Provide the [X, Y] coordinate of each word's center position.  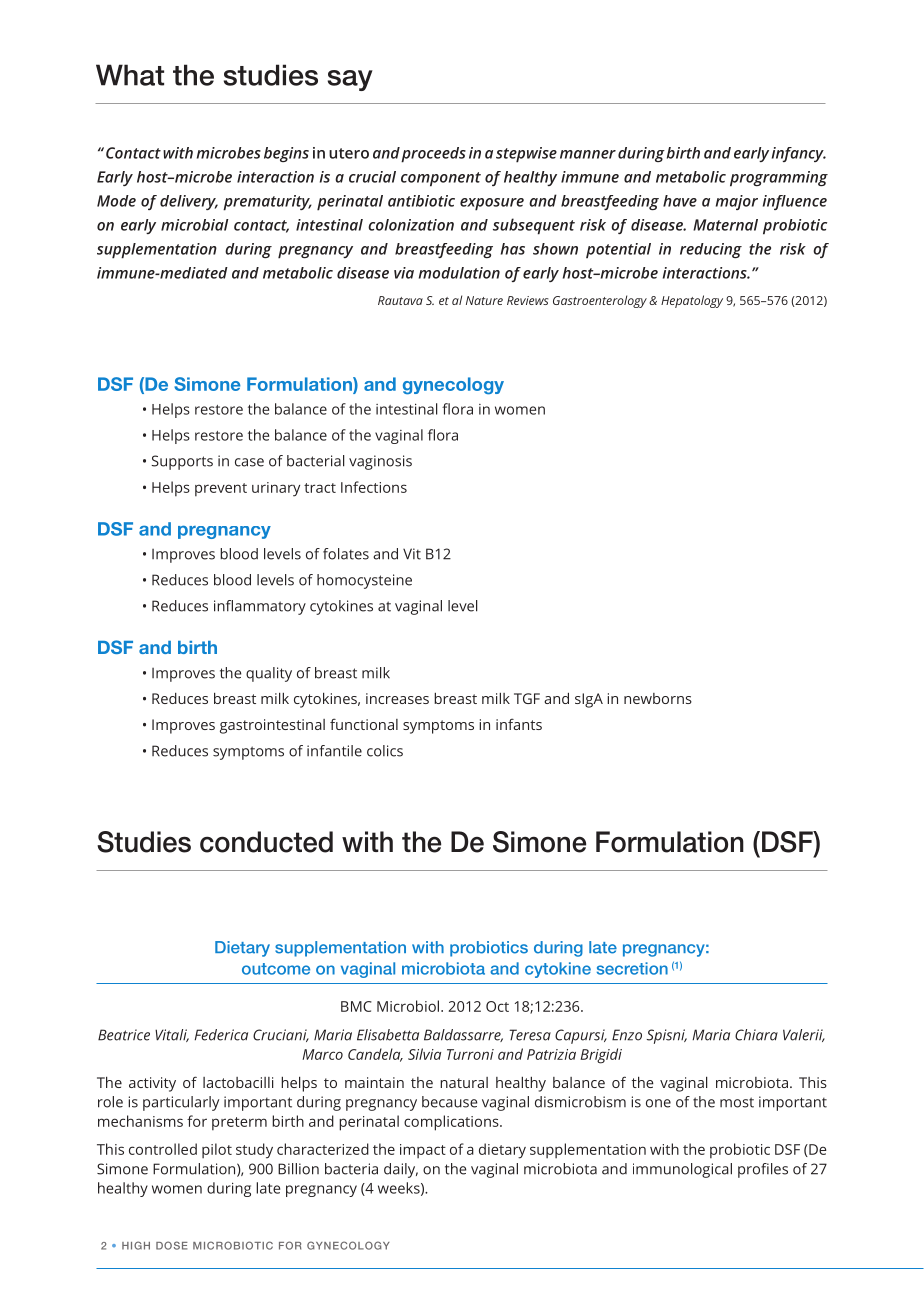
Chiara [756, 1035]
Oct [497, 1006]
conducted [266, 842]
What [130, 75]
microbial [195, 225]
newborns [658, 698]
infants [519, 724]
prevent [221, 489]
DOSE [172, 1245]
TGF [527, 698]
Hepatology [692, 301]
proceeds [433, 155]
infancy [799, 154]
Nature [484, 300]
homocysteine [364, 581]
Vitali [172, 1035]
